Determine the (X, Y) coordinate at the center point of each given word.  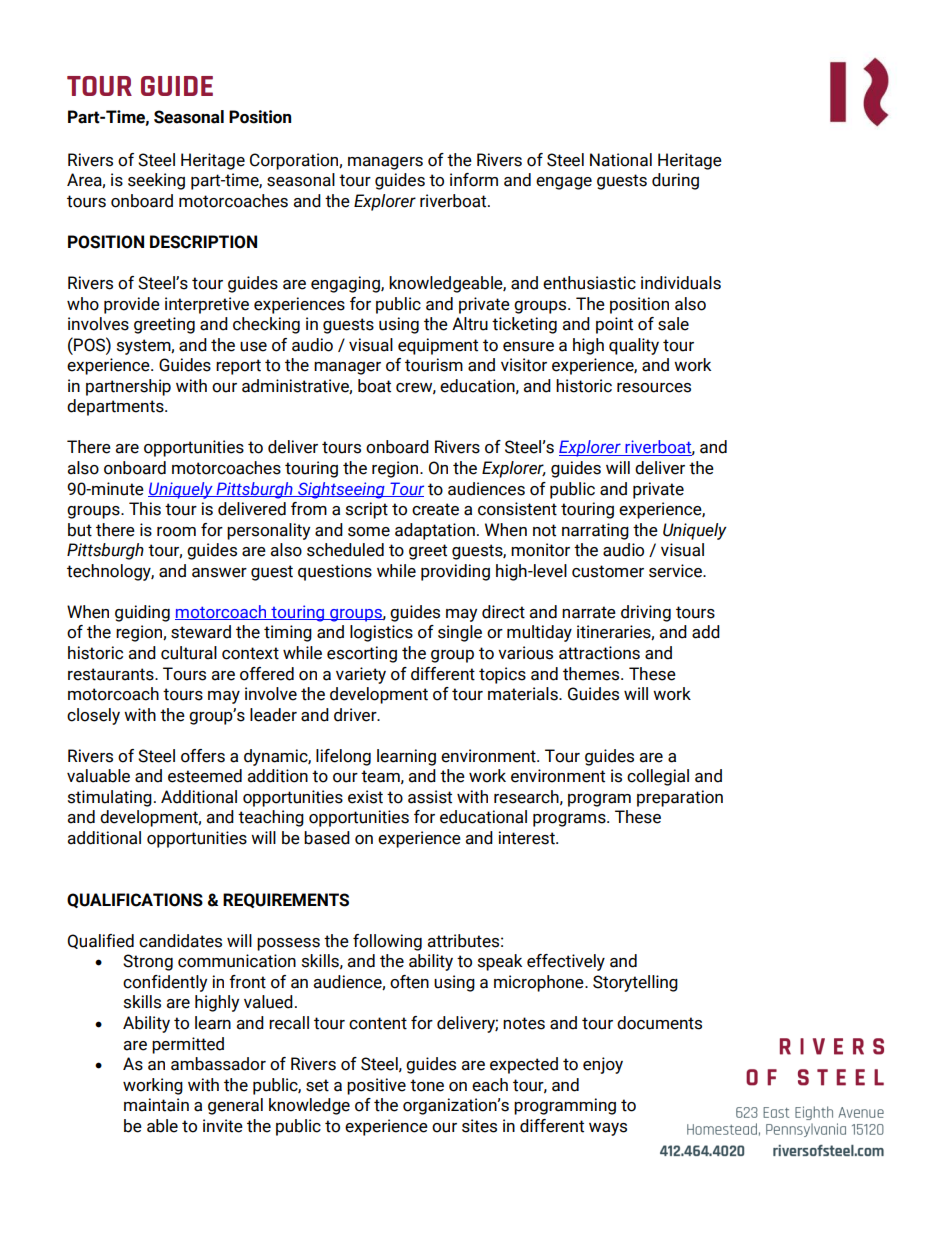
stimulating (110, 798)
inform (474, 180)
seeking (156, 181)
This (145, 509)
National (621, 160)
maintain (156, 1105)
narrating (595, 531)
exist (365, 797)
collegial (658, 777)
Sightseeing (341, 490)
